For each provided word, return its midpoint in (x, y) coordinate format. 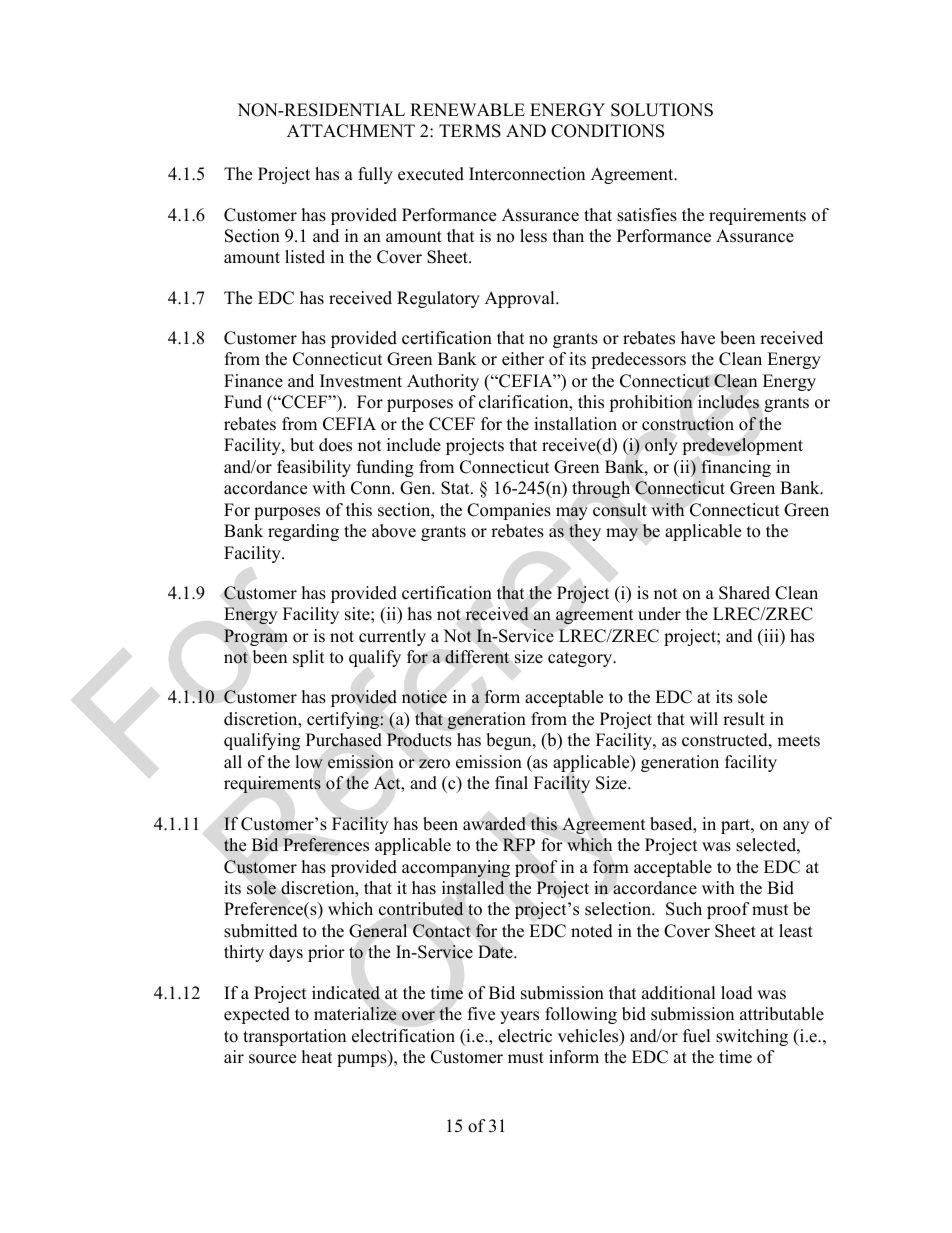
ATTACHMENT (351, 131)
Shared (744, 593)
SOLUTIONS (662, 110)
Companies (509, 511)
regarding (303, 532)
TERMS (470, 131)
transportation (294, 1037)
